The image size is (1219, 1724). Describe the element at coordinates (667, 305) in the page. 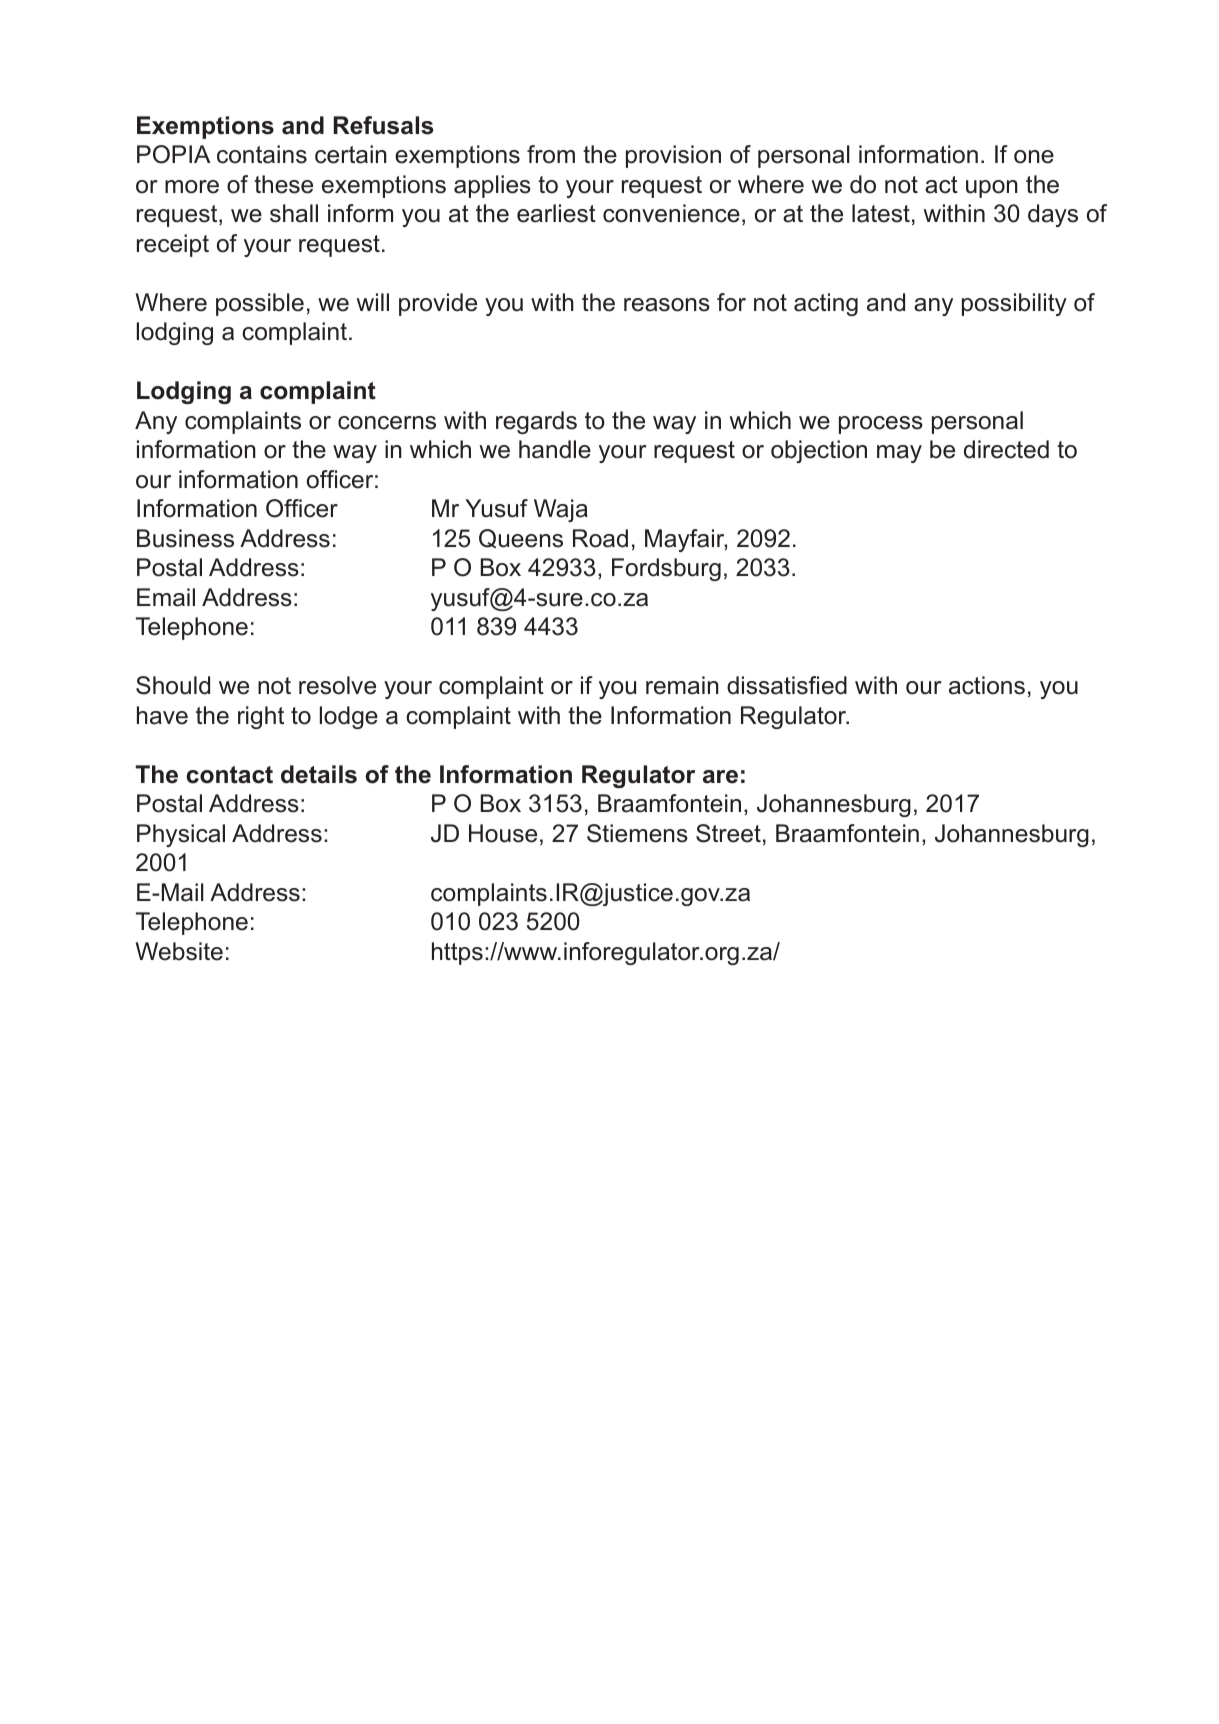

I see `reasons` at that location.
